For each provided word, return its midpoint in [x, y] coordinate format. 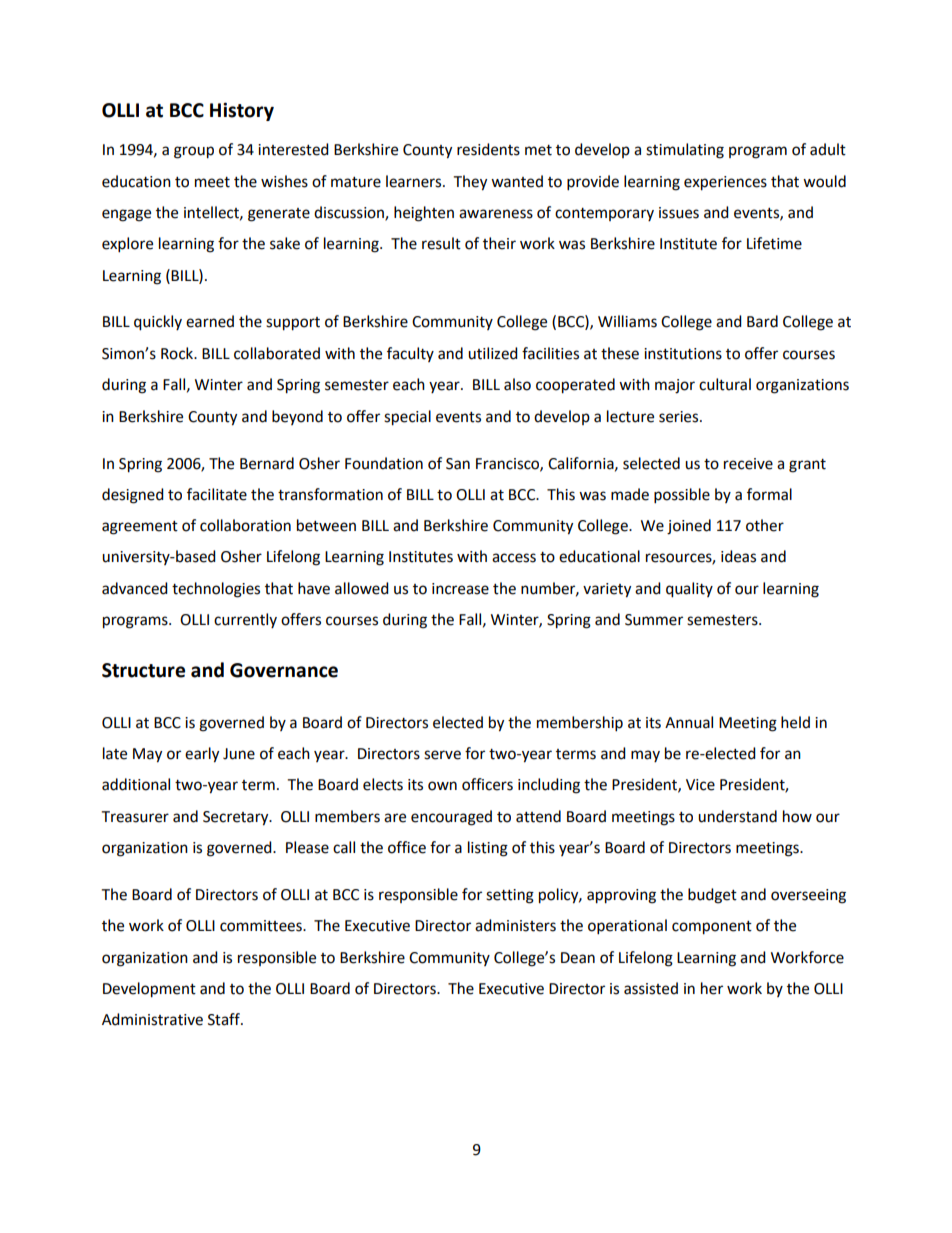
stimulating [685, 151]
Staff [225, 1019]
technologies [216, 590]
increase [460, 589]
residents [488, 149]
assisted [651, 988]
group [194, 152]
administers [515, 925]
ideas [738, 556]
